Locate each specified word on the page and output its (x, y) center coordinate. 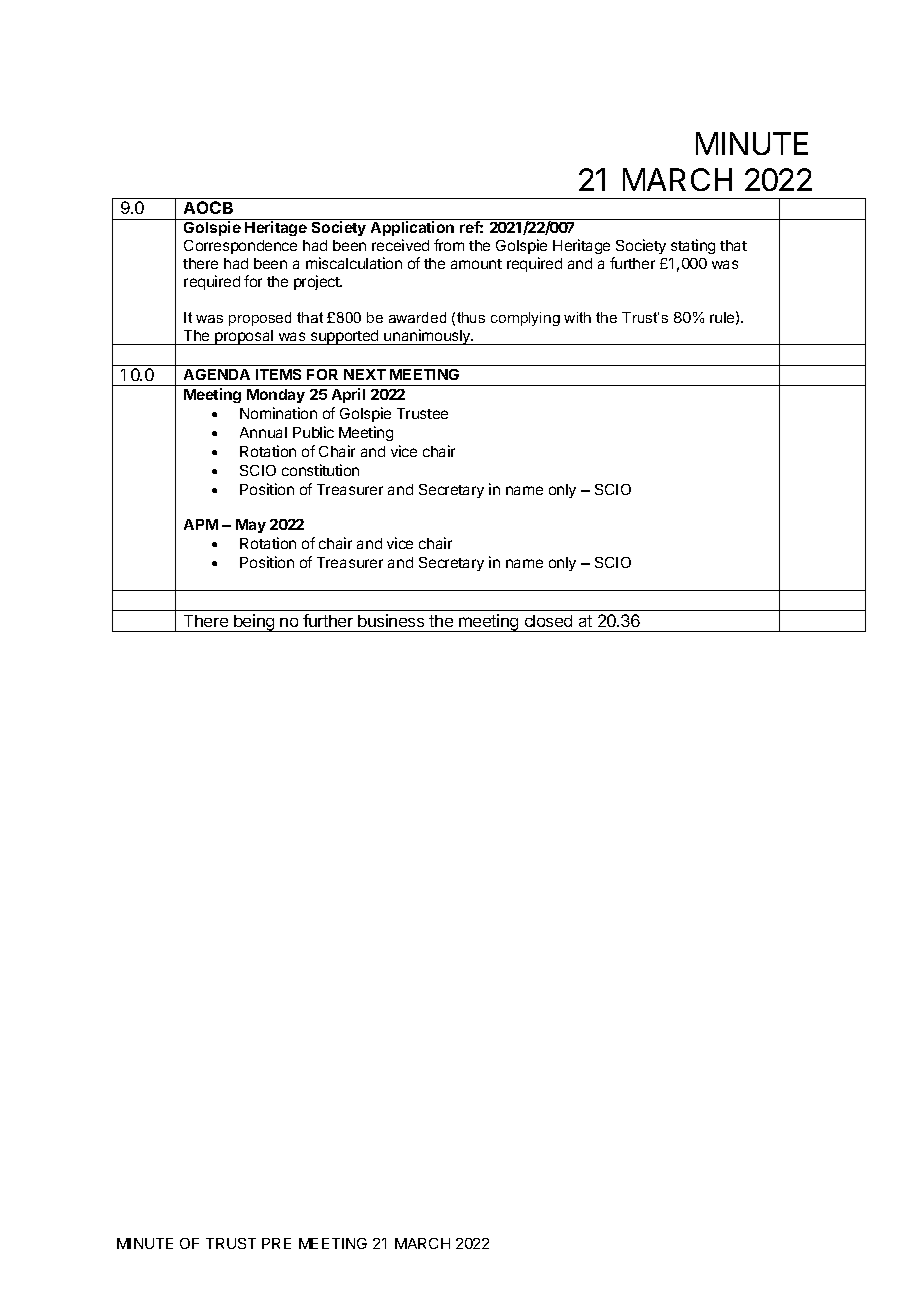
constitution (320, 470)
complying (525, 319)
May (251, 526)
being (254, 623)
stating (693, 246)
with (577, 317)
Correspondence (240, 247)
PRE (276, 1243)
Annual (263, 432)
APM (201, 524)
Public (313, 432)
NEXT (365, 374)
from (449, 245)
